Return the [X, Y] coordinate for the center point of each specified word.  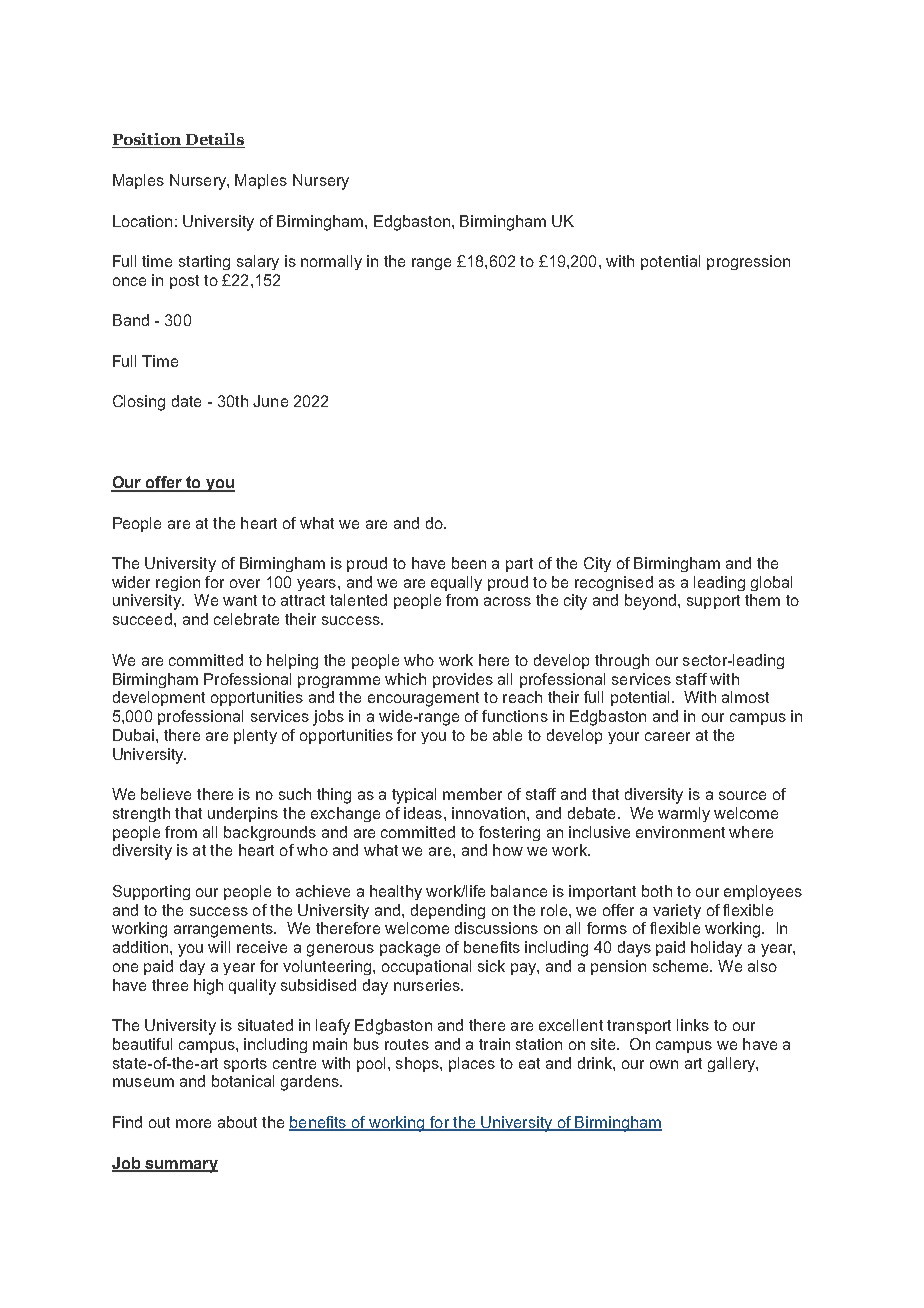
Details [214, 140]
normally [331, 262]
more [193, 1123]
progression [748, 262]
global [771, 583]
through [622, 661]
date [186, 401]
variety [677, 911]
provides [463, 680]
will [219, 947]
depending [448, 911]
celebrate [246, 619]
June [270, 401]
